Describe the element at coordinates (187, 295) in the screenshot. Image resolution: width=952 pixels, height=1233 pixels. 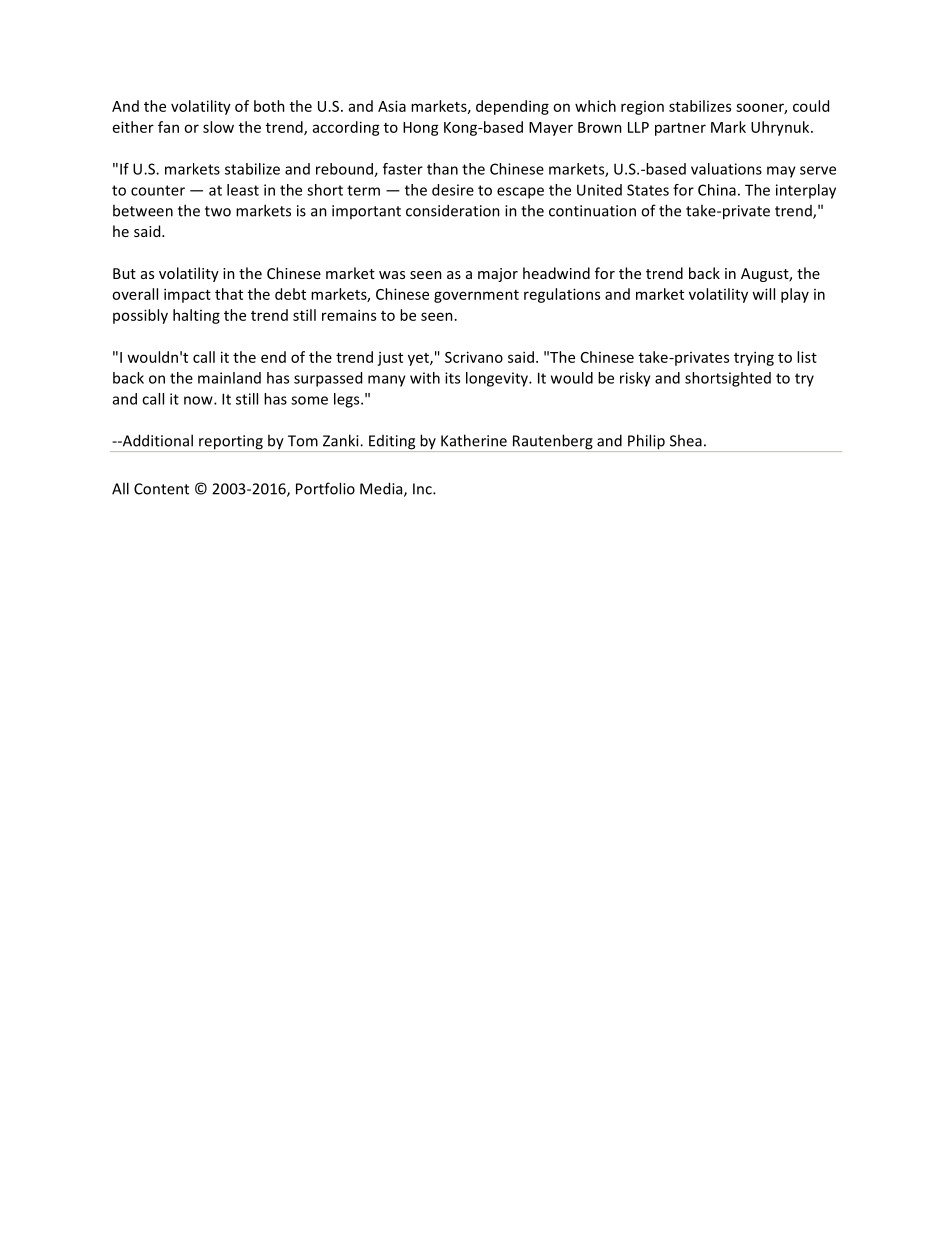
I see `impact` at that location.
